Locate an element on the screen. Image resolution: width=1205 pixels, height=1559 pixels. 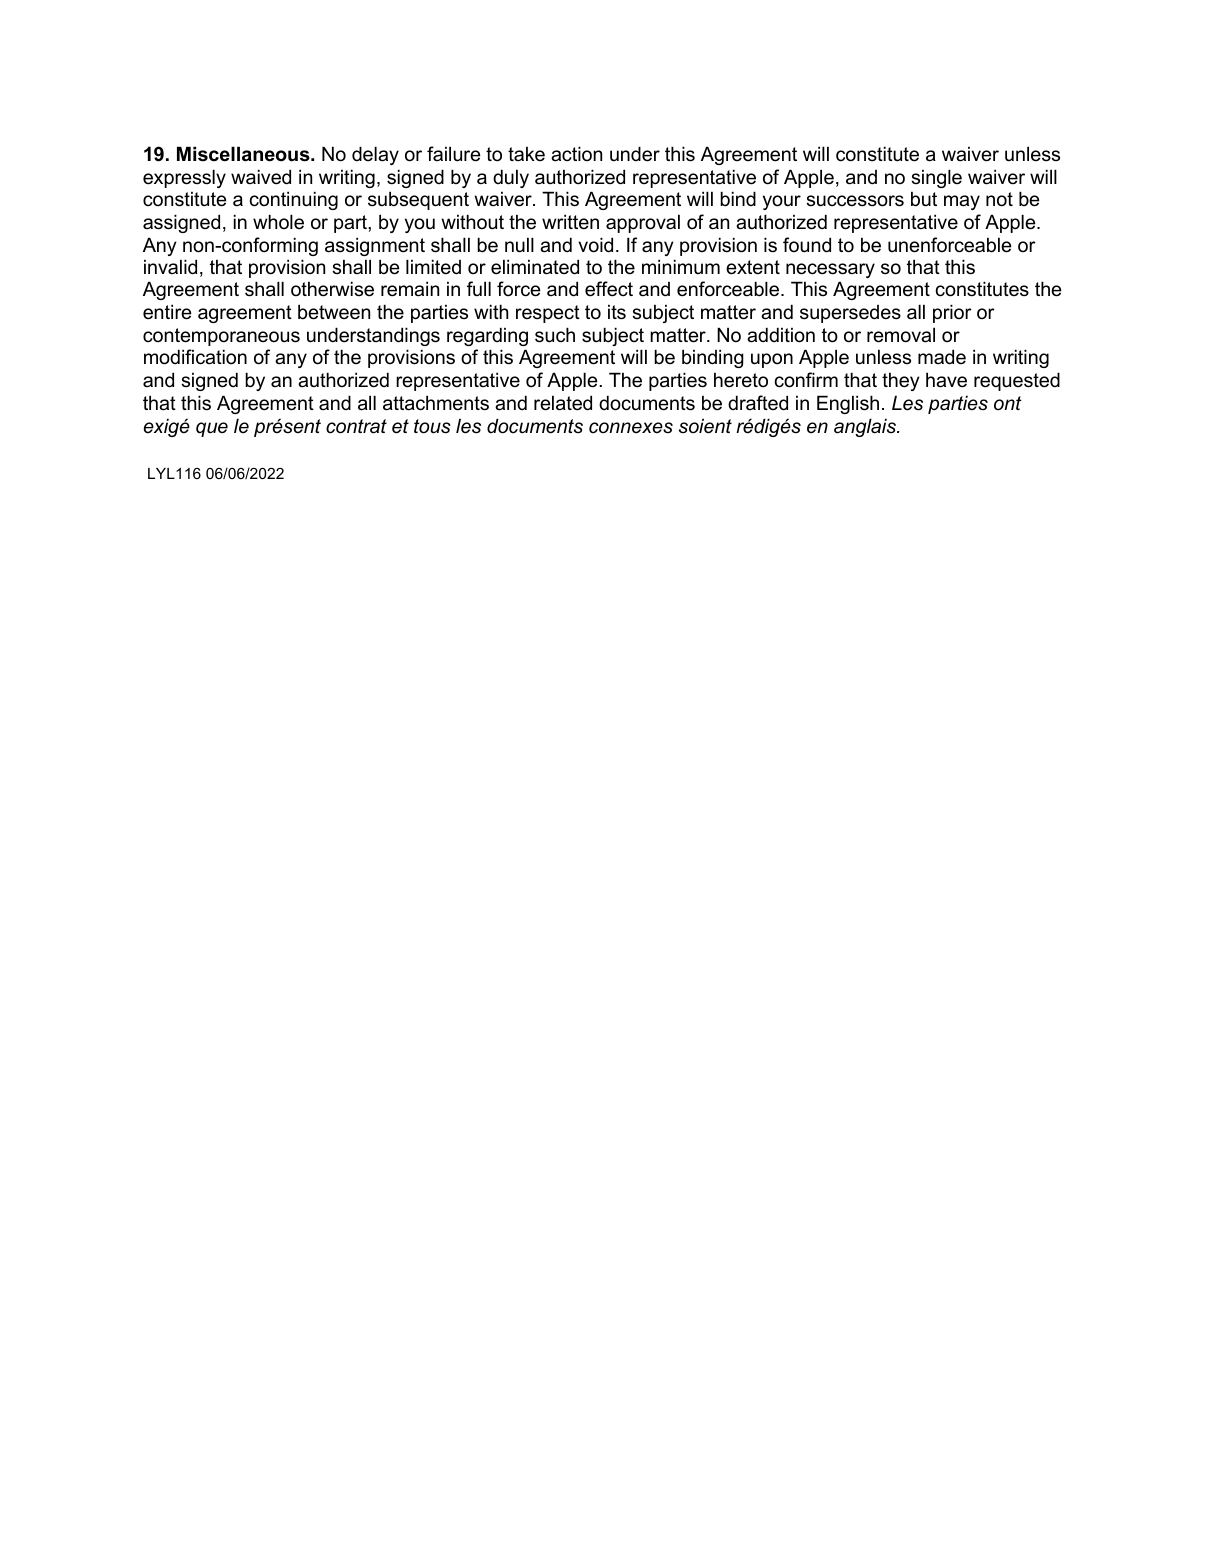
removal is located at coordinates (901, 335).
